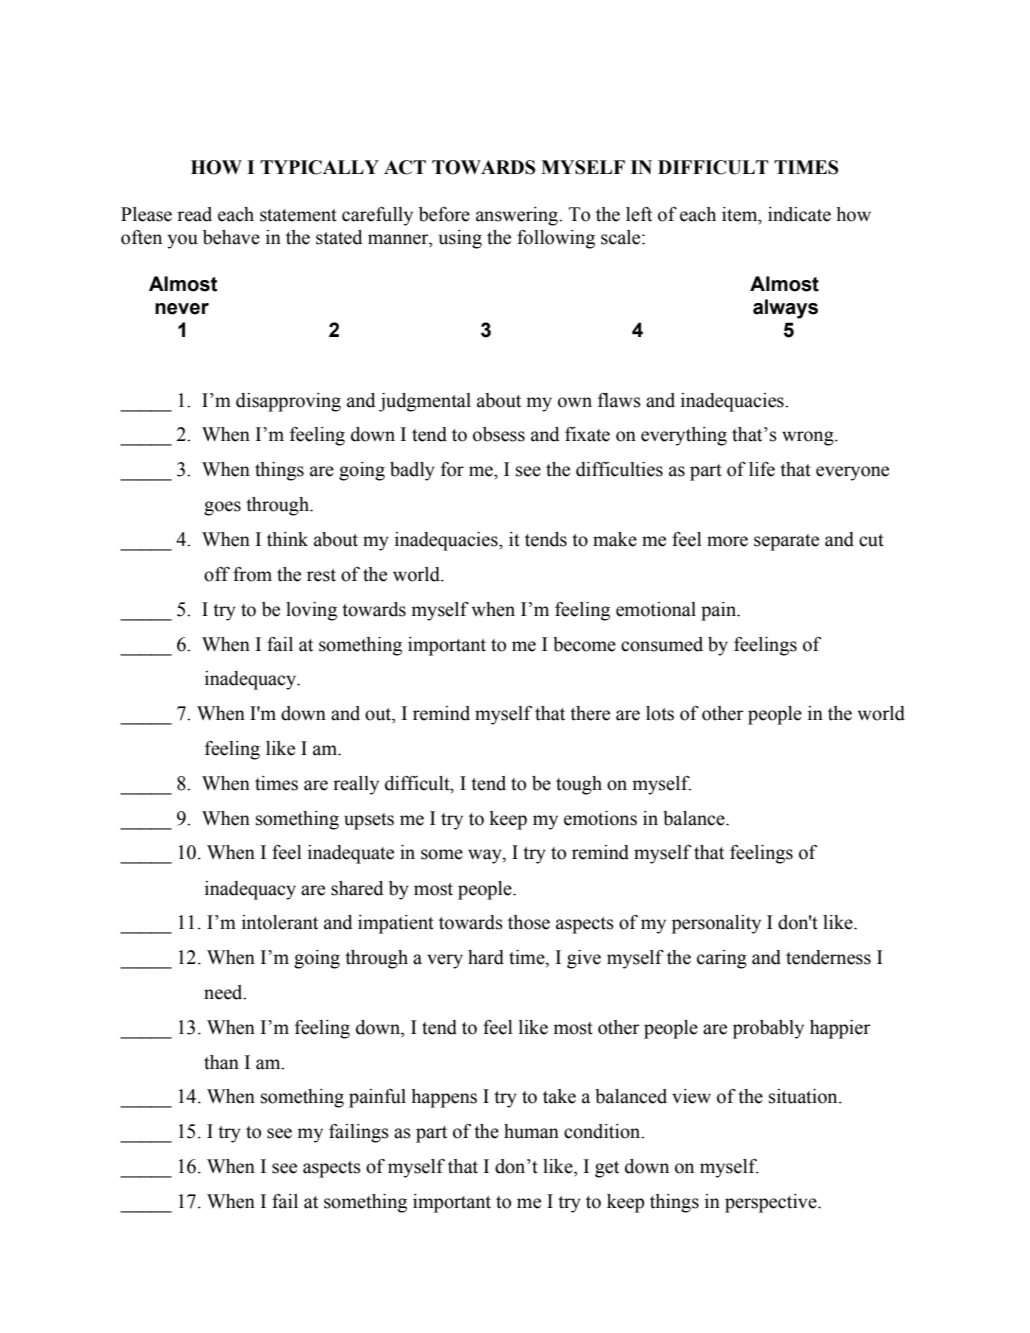 Image resolution: width=1030 pixels, height=1333 pixels. What do you see at coordinates (194, 214) in the image?
I see `read` at bounding box center [194, 214].
